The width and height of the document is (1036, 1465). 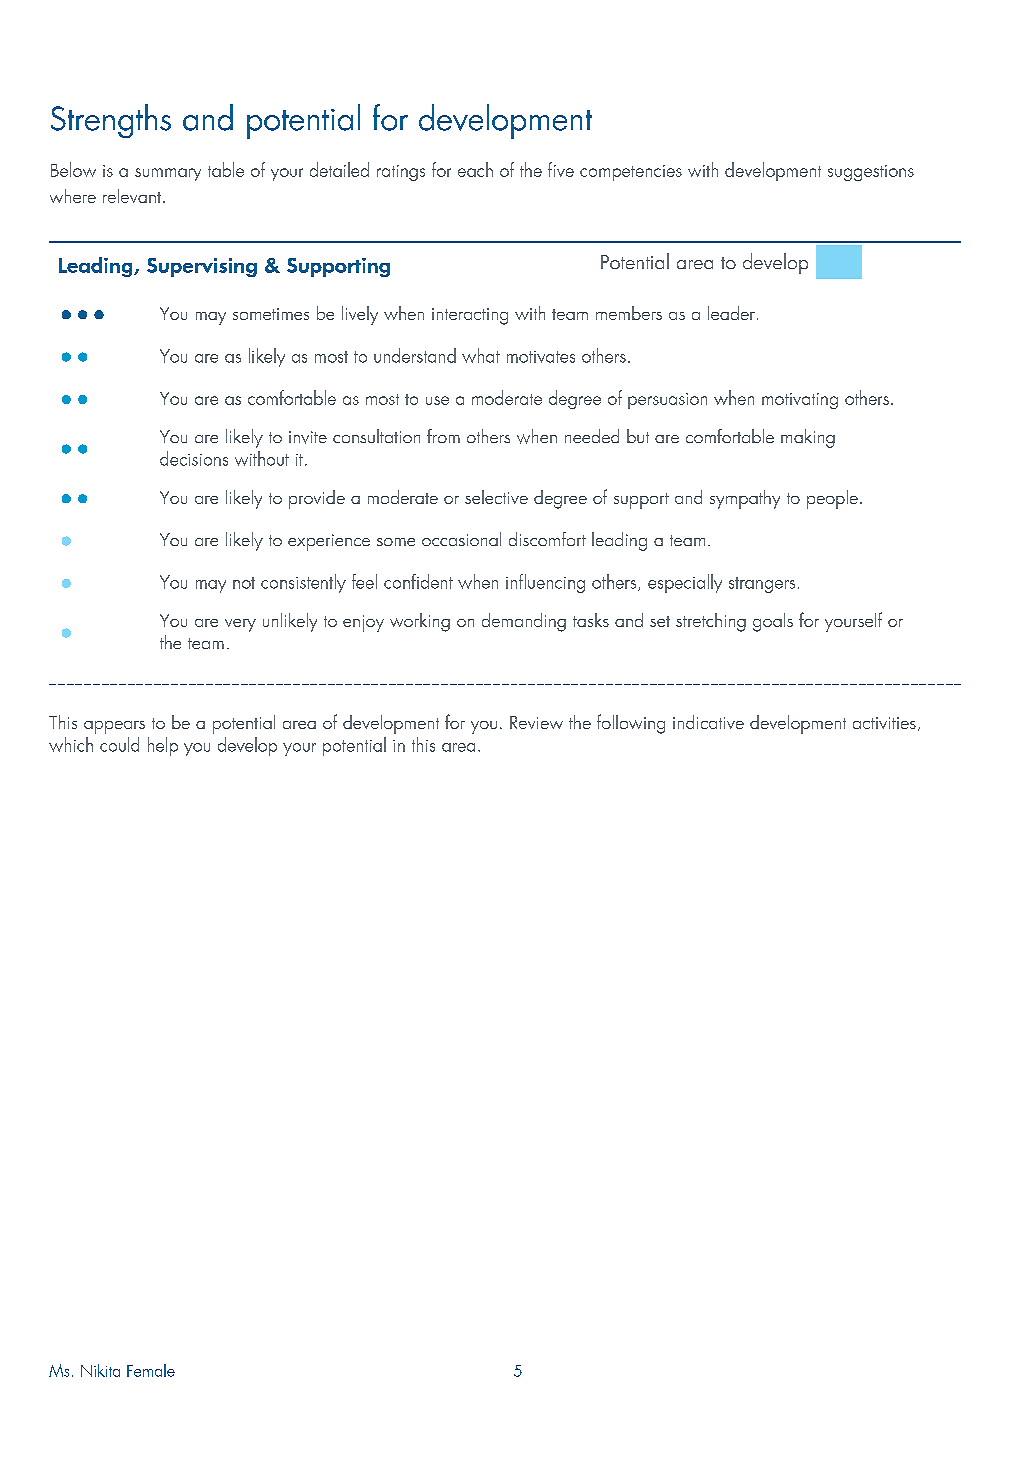 I want to click on goals, so click(x=773, y=622).
